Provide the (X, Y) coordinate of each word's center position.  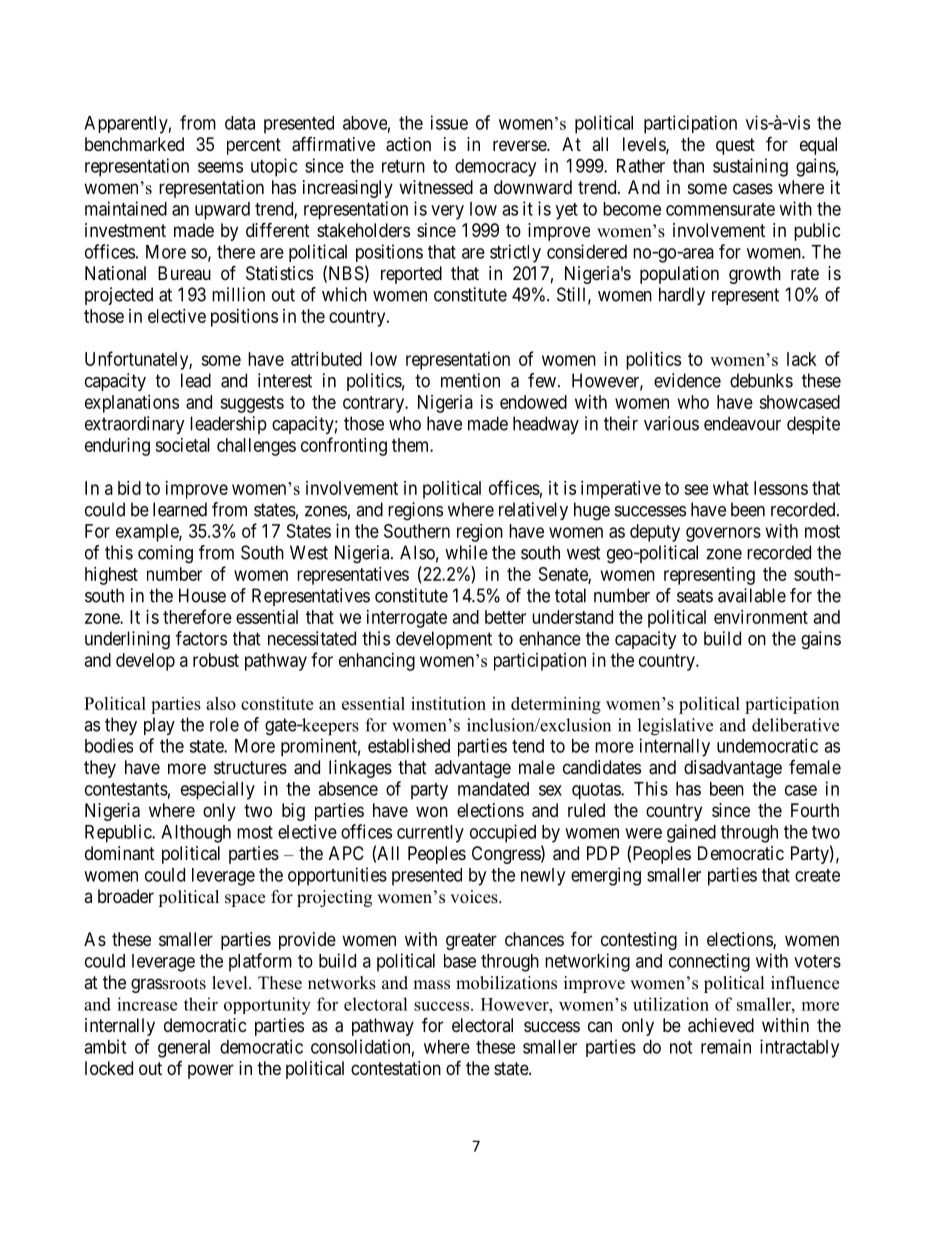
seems (220, 167)
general (184, 1049)
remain (726, 1046)
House (202, 595)
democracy (495, 168)
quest (735, 146)
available (752, 595)
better (505, 617)
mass (431, 985)
